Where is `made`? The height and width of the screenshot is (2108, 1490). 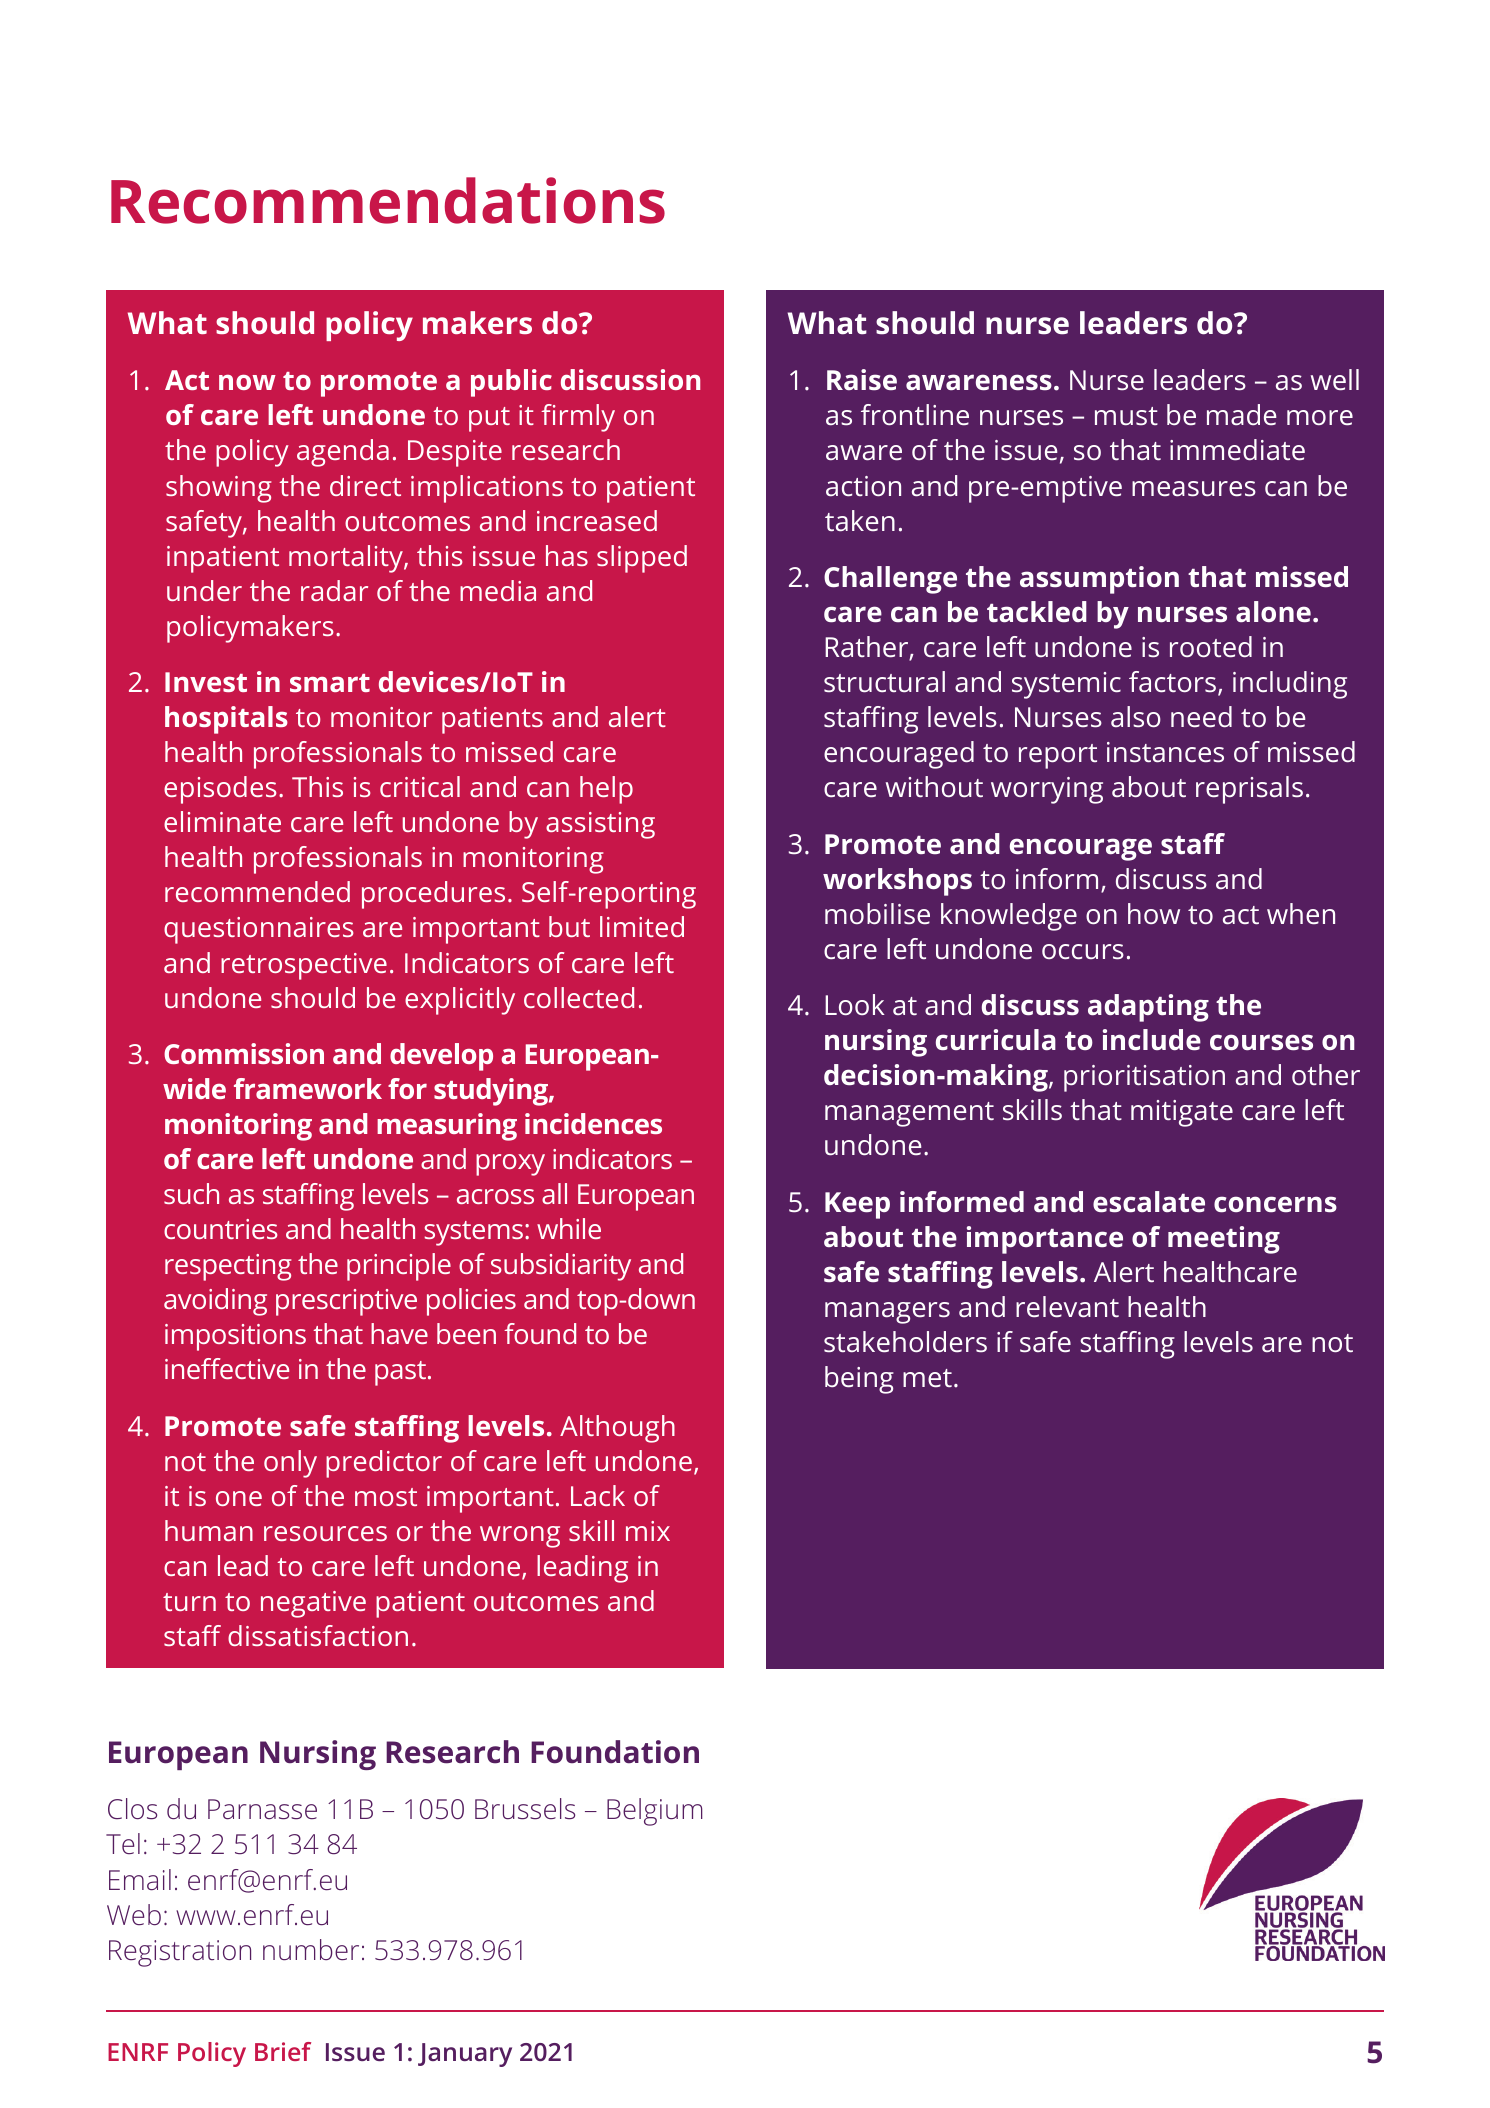
made is located at coordinates (1242, 414).
